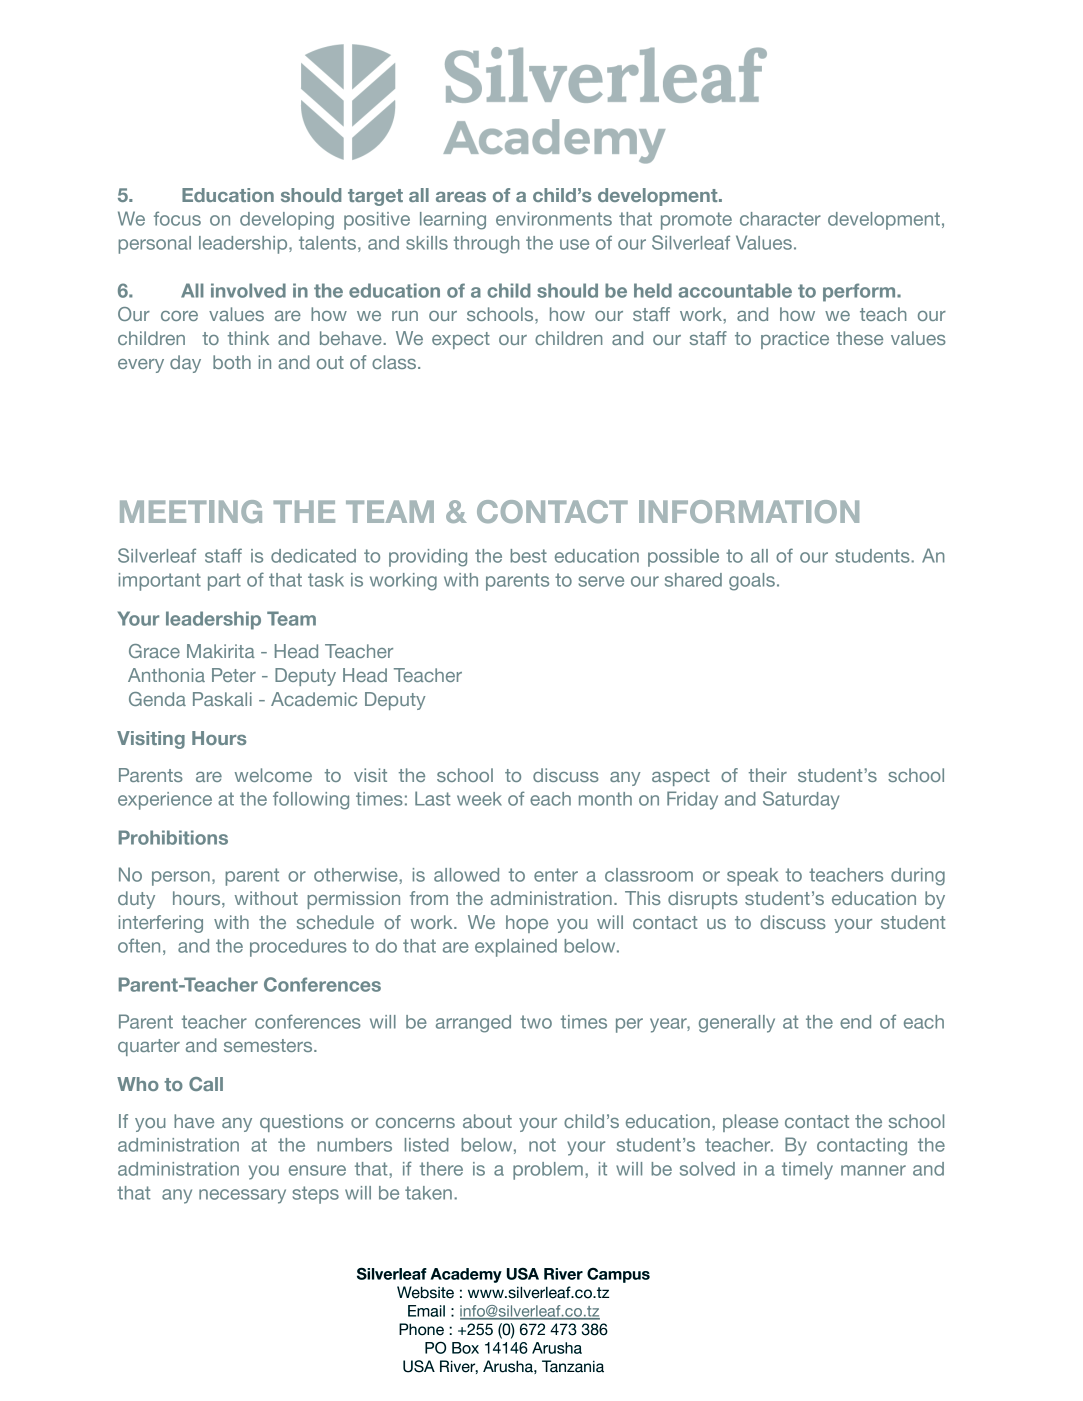 The height and width of the page is (1401, 1083). I want to click on Tanzania, so click(573, 1366).
